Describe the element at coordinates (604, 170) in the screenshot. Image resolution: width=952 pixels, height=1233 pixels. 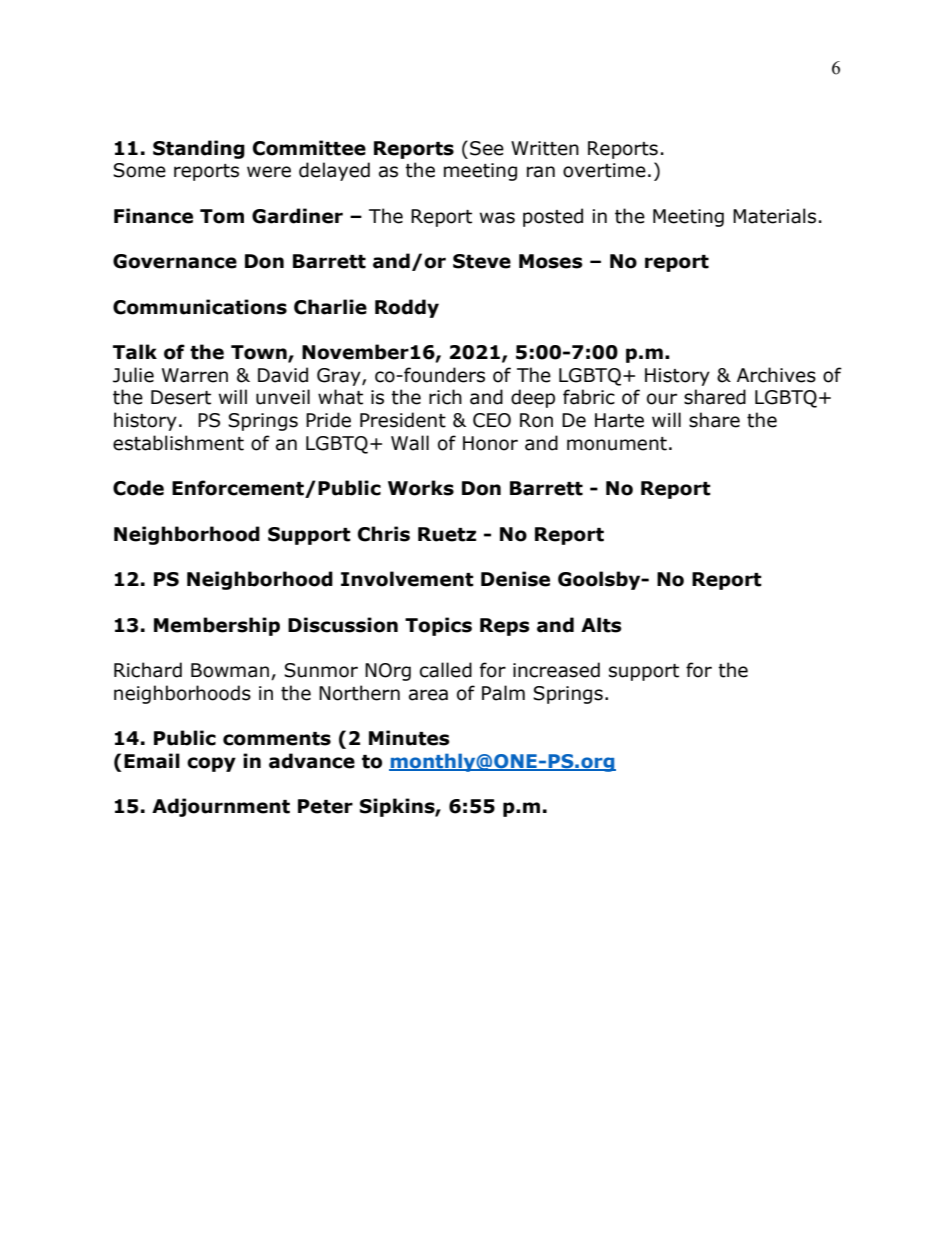
I see `overtime` at that location.
